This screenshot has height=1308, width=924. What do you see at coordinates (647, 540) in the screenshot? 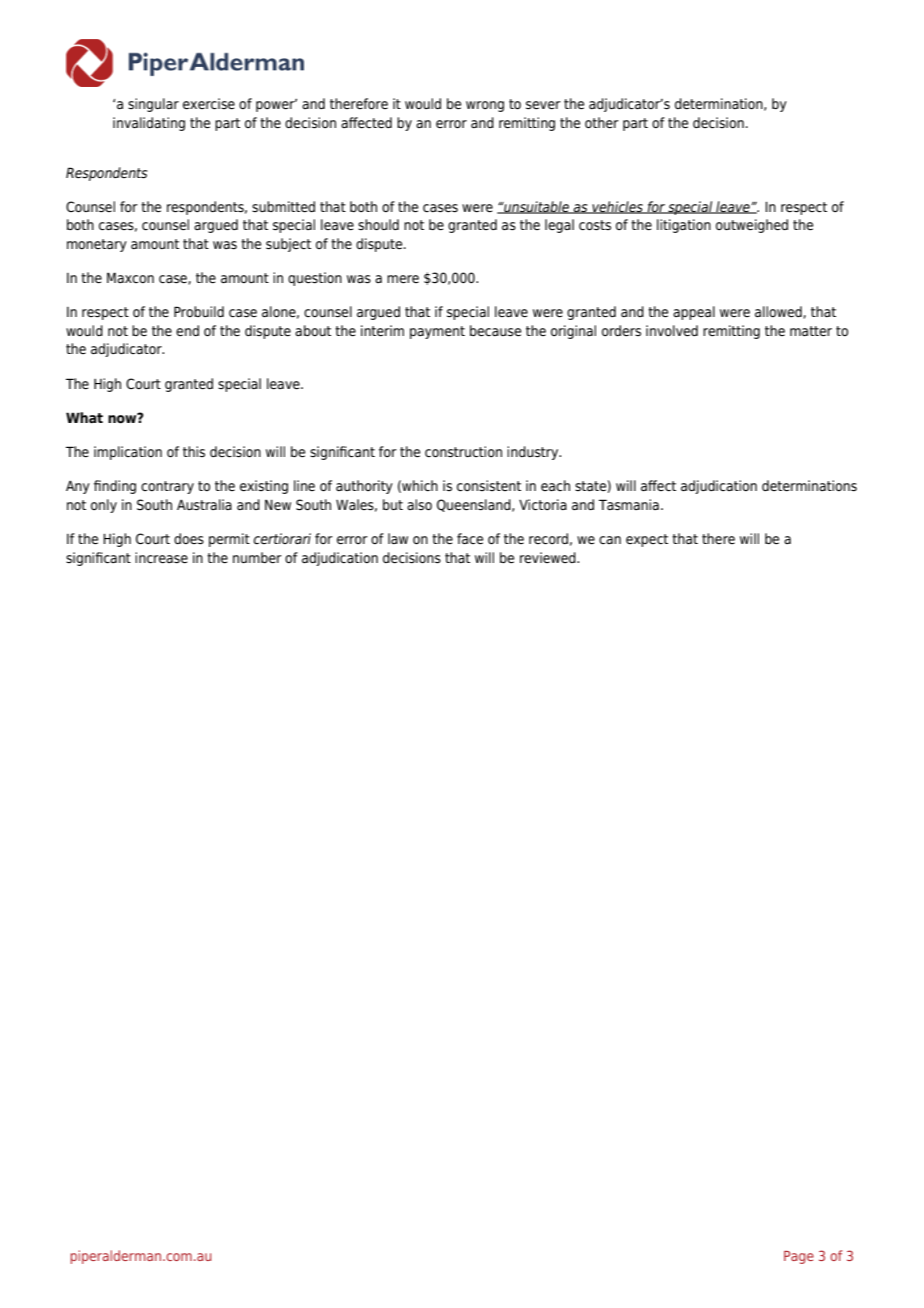
I see `expect` at bounding box center [647, 540].
